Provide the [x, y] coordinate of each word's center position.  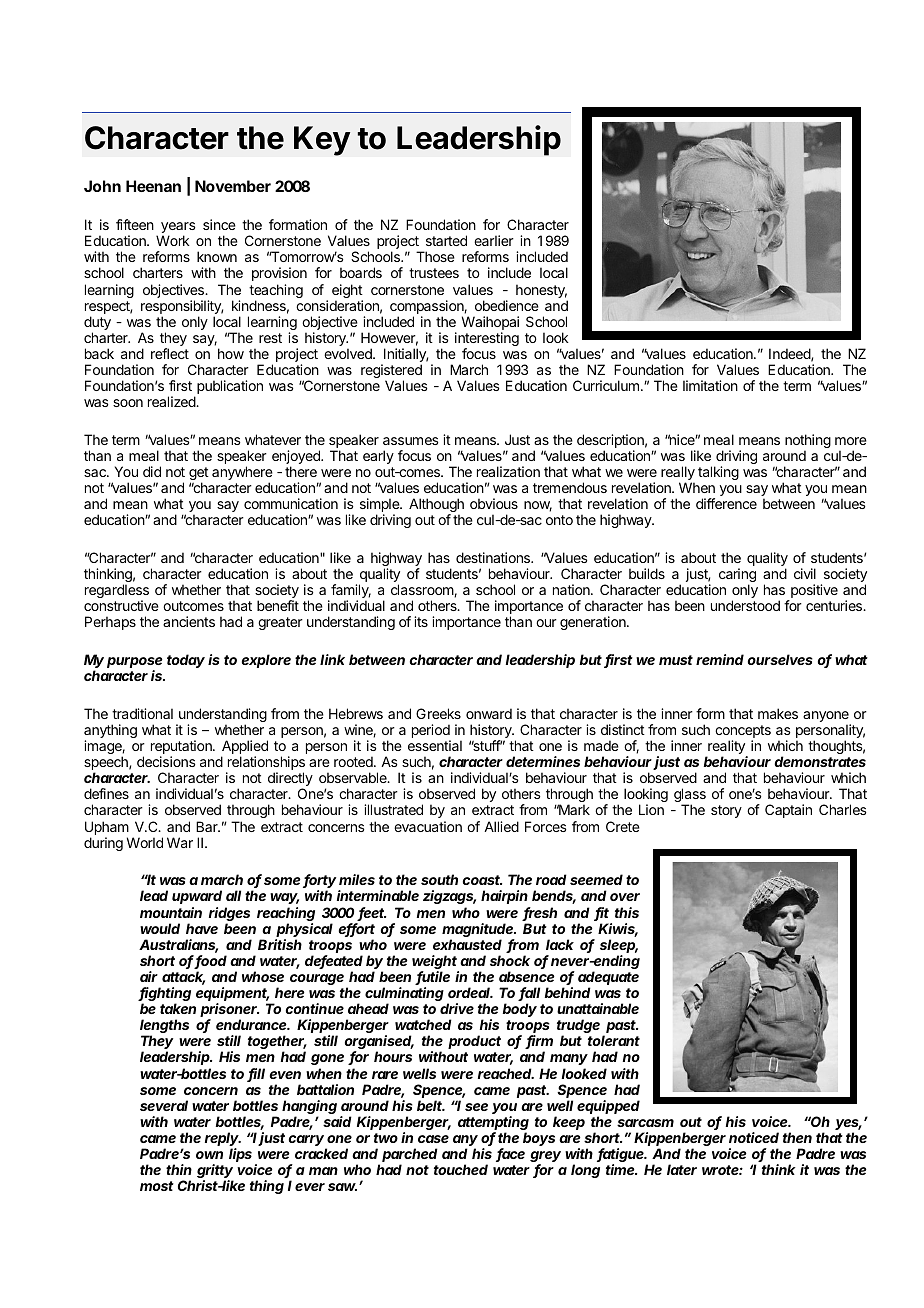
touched [461, 1169]
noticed [754, 1137]
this [627, 912]
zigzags [449, 899]
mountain [171, 912]
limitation [710, 385]
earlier [494, 240]
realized [172, 401]
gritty [215, 1172]
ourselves [780, 659]
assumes [411, 441]
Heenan [153, 186]
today [186, 661]
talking [718, 473]
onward [489, 713]
